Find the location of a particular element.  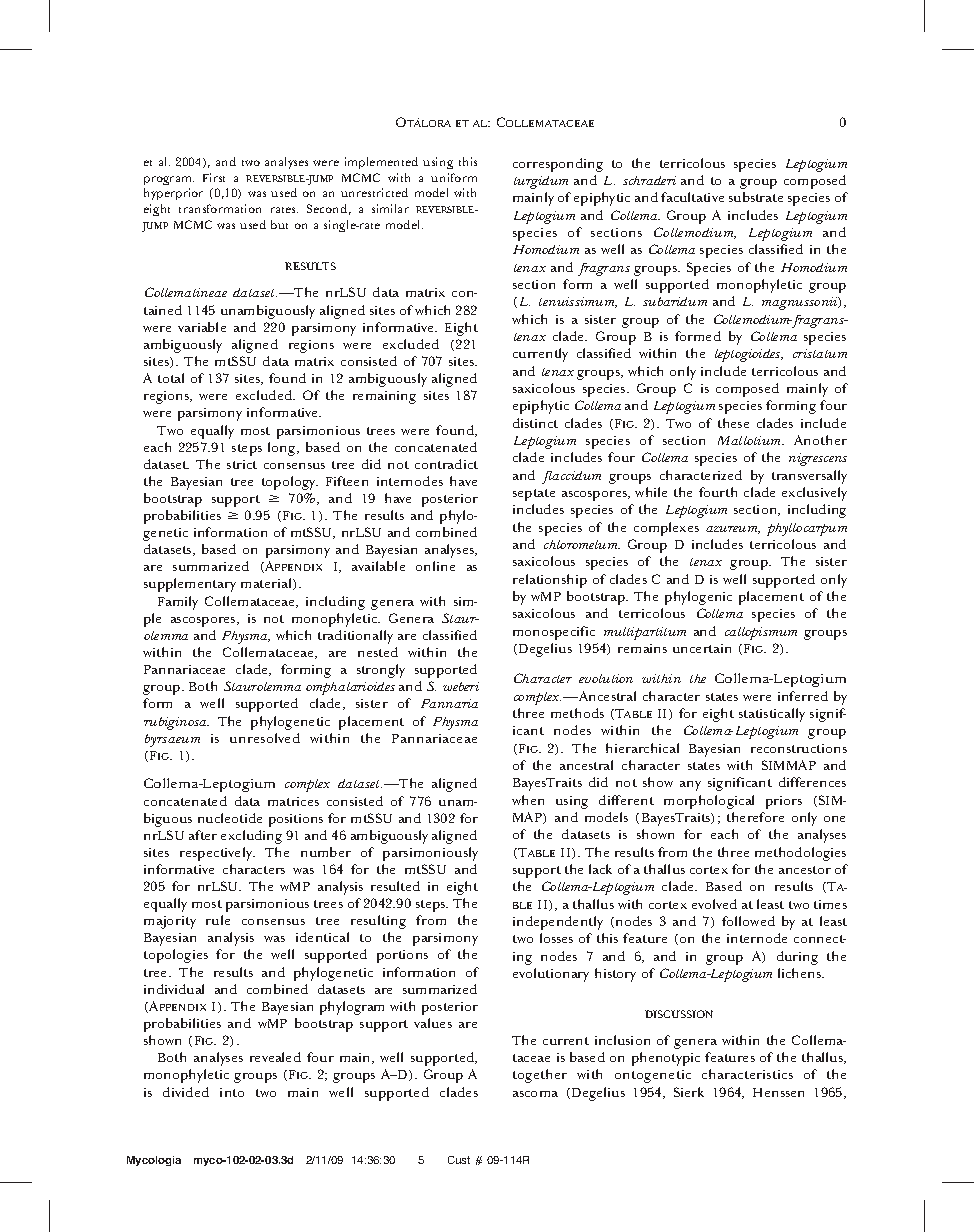

First is located at coordinates (214, 177).
